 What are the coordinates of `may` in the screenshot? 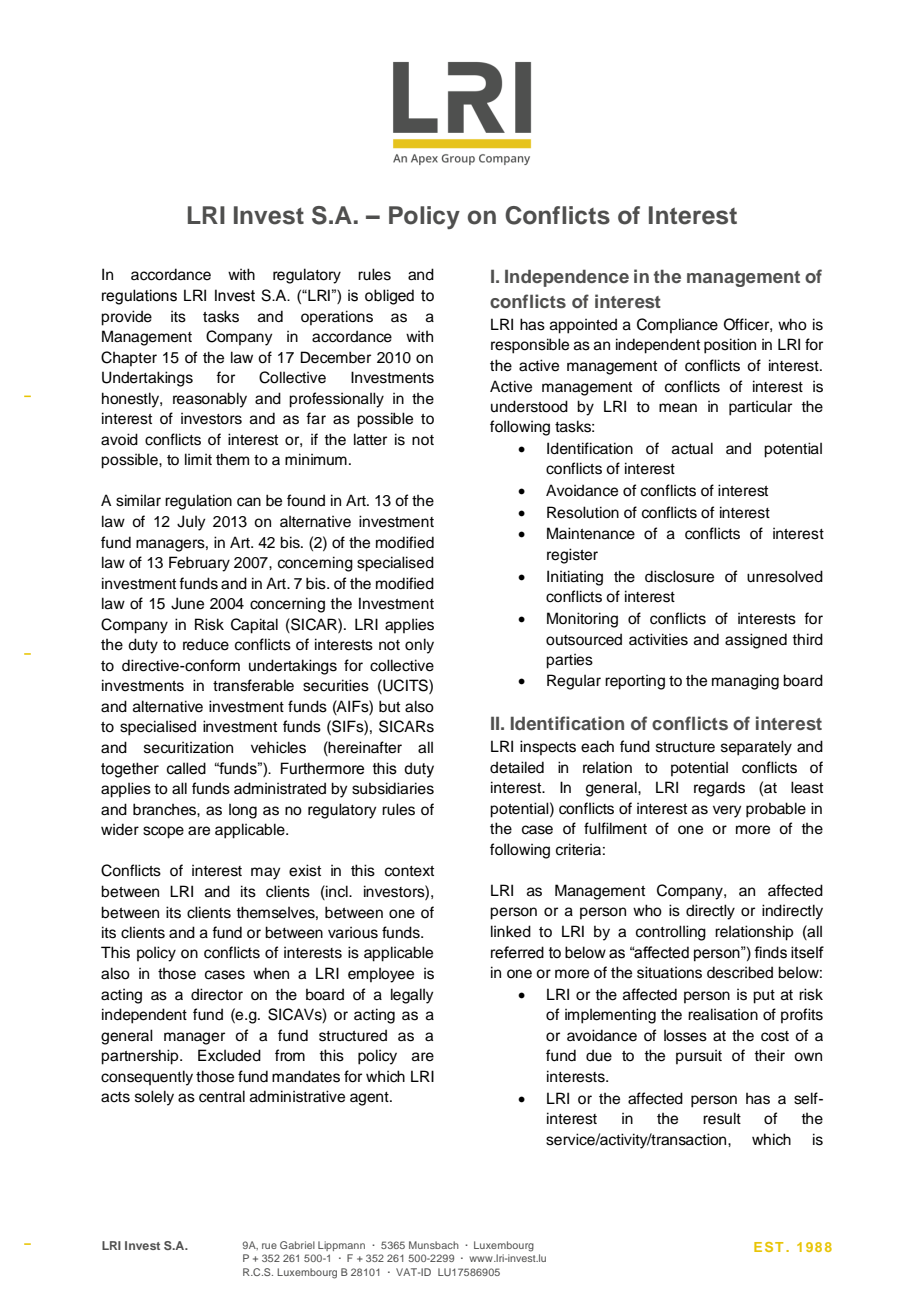 It's located at (266, 873).
